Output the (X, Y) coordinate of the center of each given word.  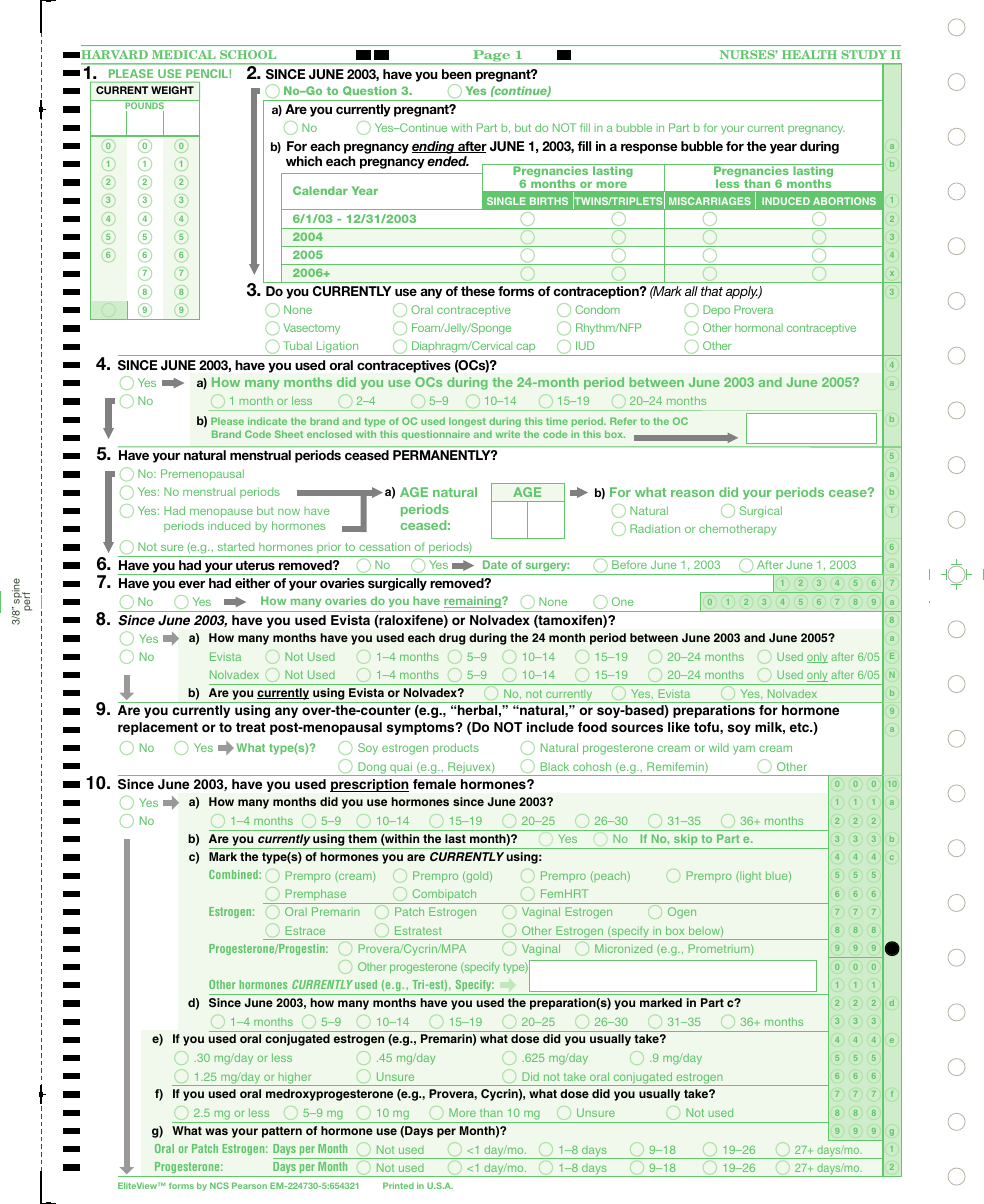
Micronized (623, 948)
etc (801, 727)
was (216, 1131)
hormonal (759, 327)
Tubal (297, 345)
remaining (473, 602)
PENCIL (208, 73)
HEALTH (809, 54)
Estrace (305, 930)
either (252, 583)
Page (492, 57)
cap (526, 350)
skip (686, 841)
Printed (398, 1185)
